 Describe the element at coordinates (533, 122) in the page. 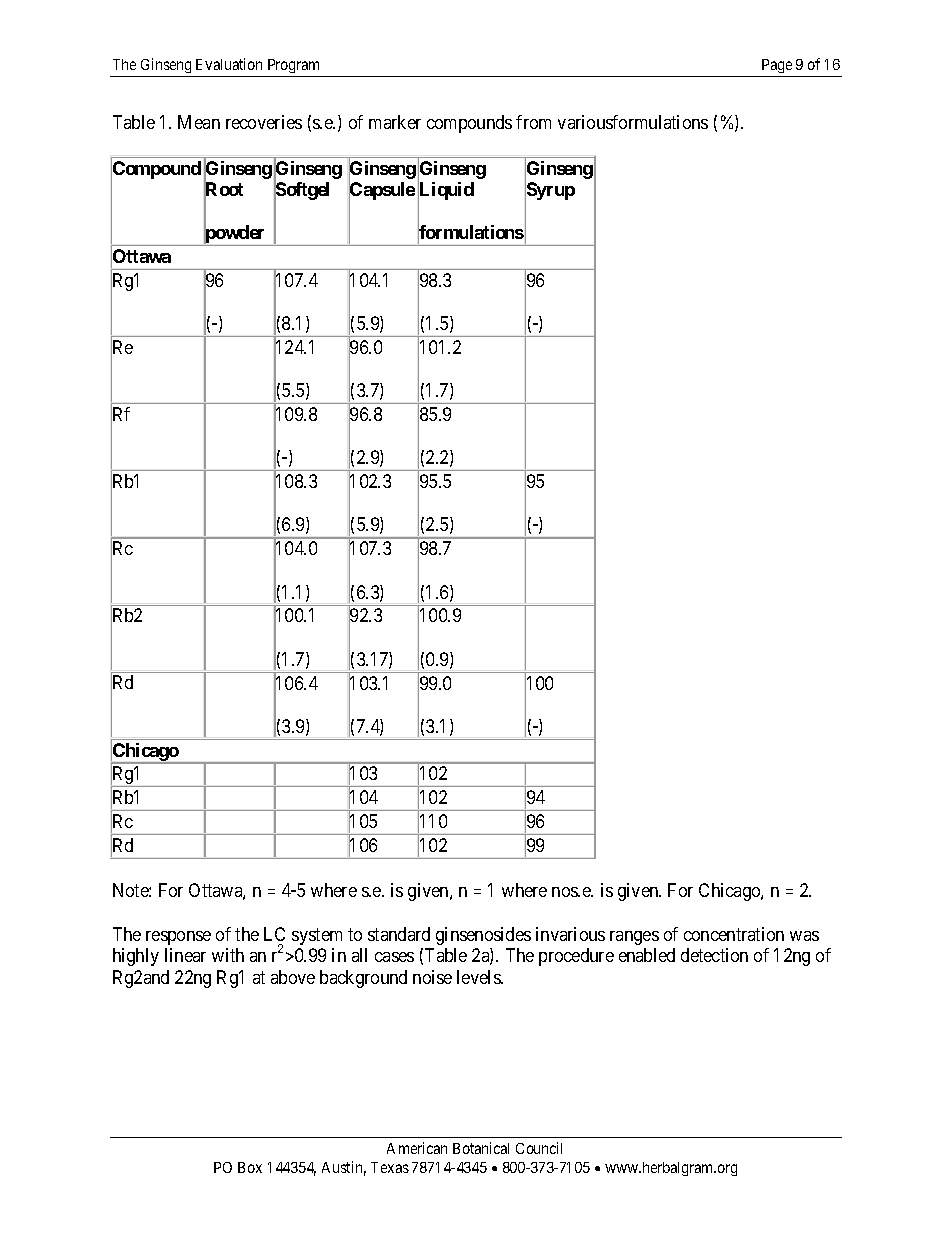

I see `from` at that location.
